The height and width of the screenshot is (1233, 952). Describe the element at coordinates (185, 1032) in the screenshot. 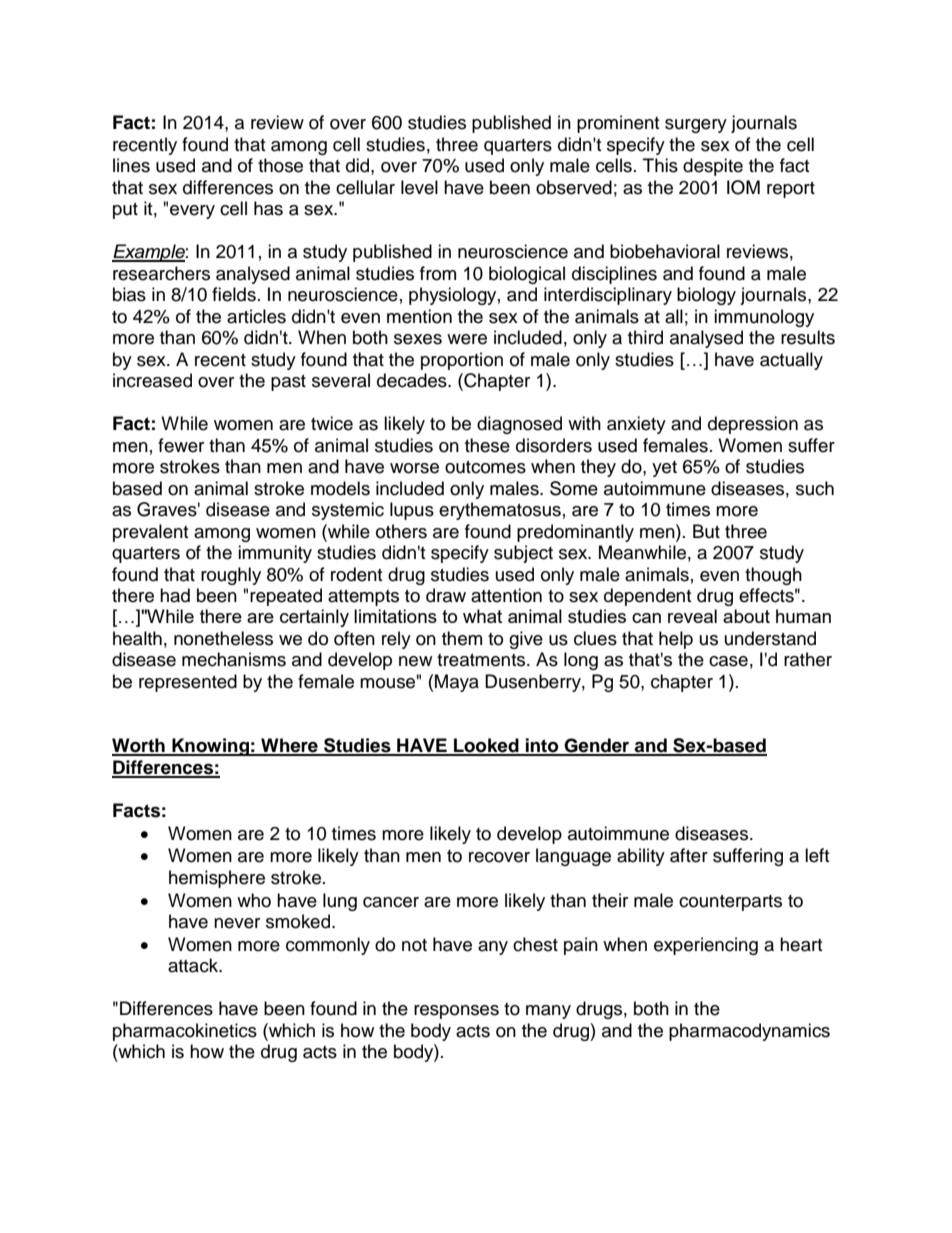

I see `pharmacokinetics` at that location.
